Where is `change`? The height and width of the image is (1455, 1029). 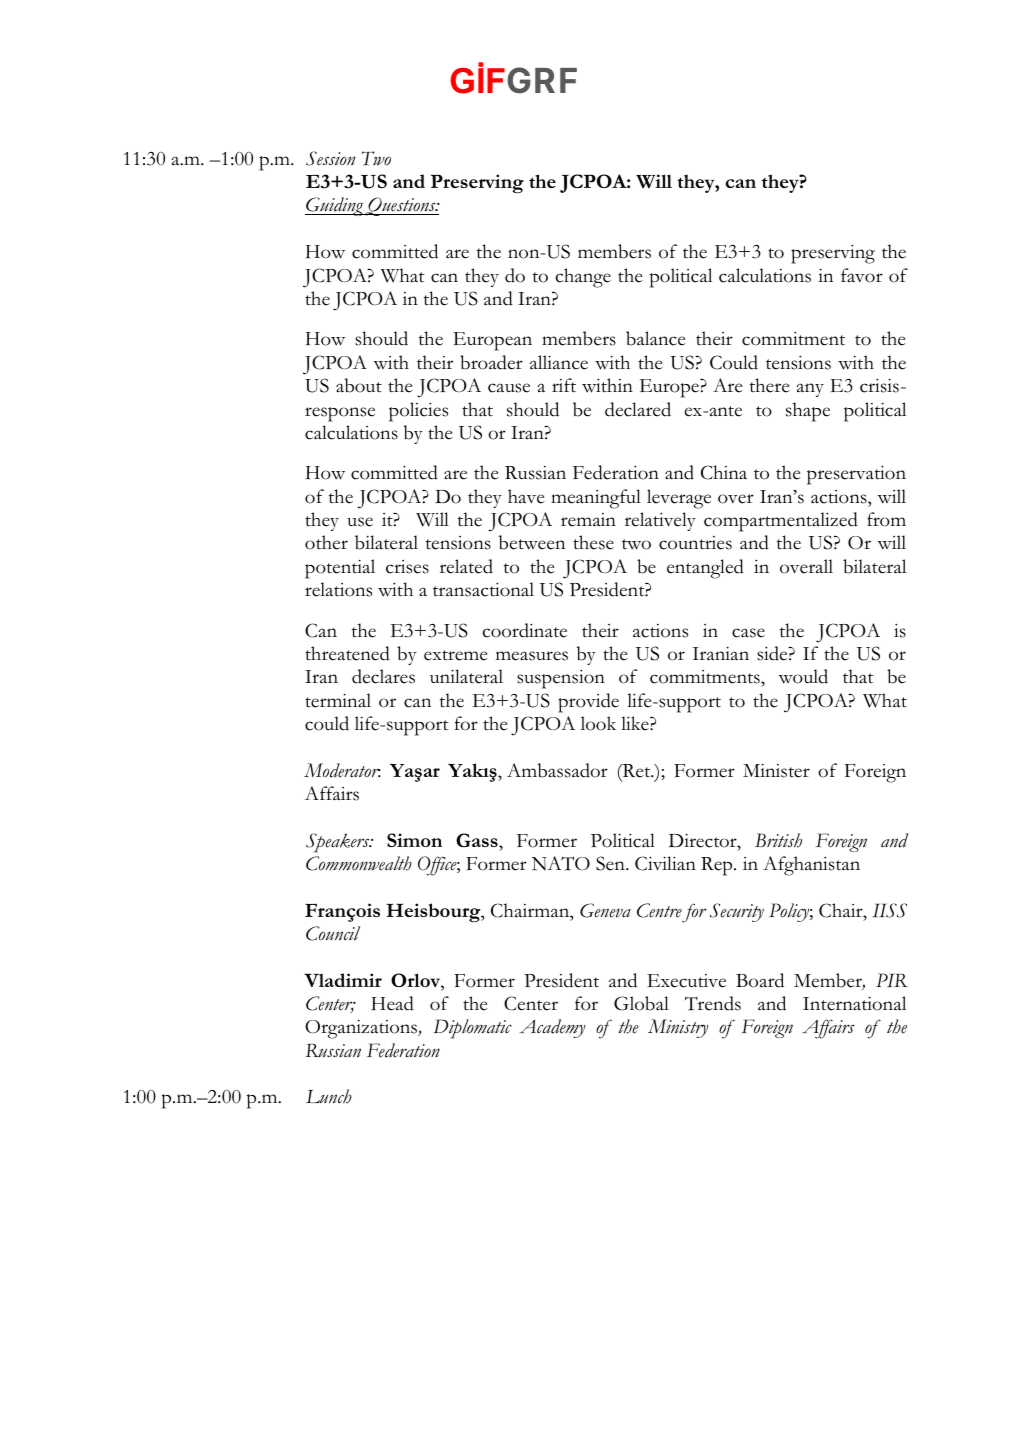
change is located at coordinates (583, 278).
